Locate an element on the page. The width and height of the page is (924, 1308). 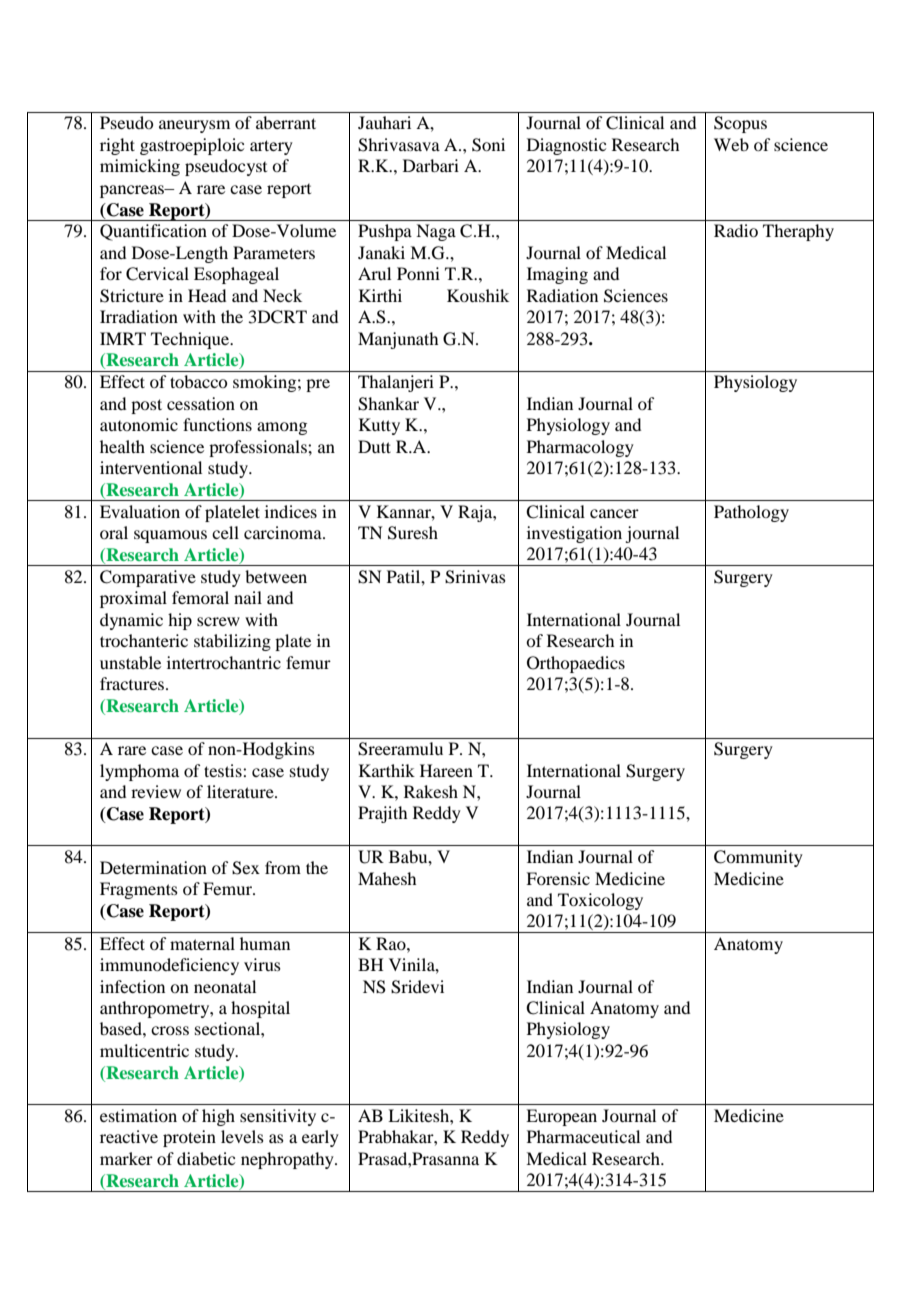
Rao is located at coordinates (392, 943).
